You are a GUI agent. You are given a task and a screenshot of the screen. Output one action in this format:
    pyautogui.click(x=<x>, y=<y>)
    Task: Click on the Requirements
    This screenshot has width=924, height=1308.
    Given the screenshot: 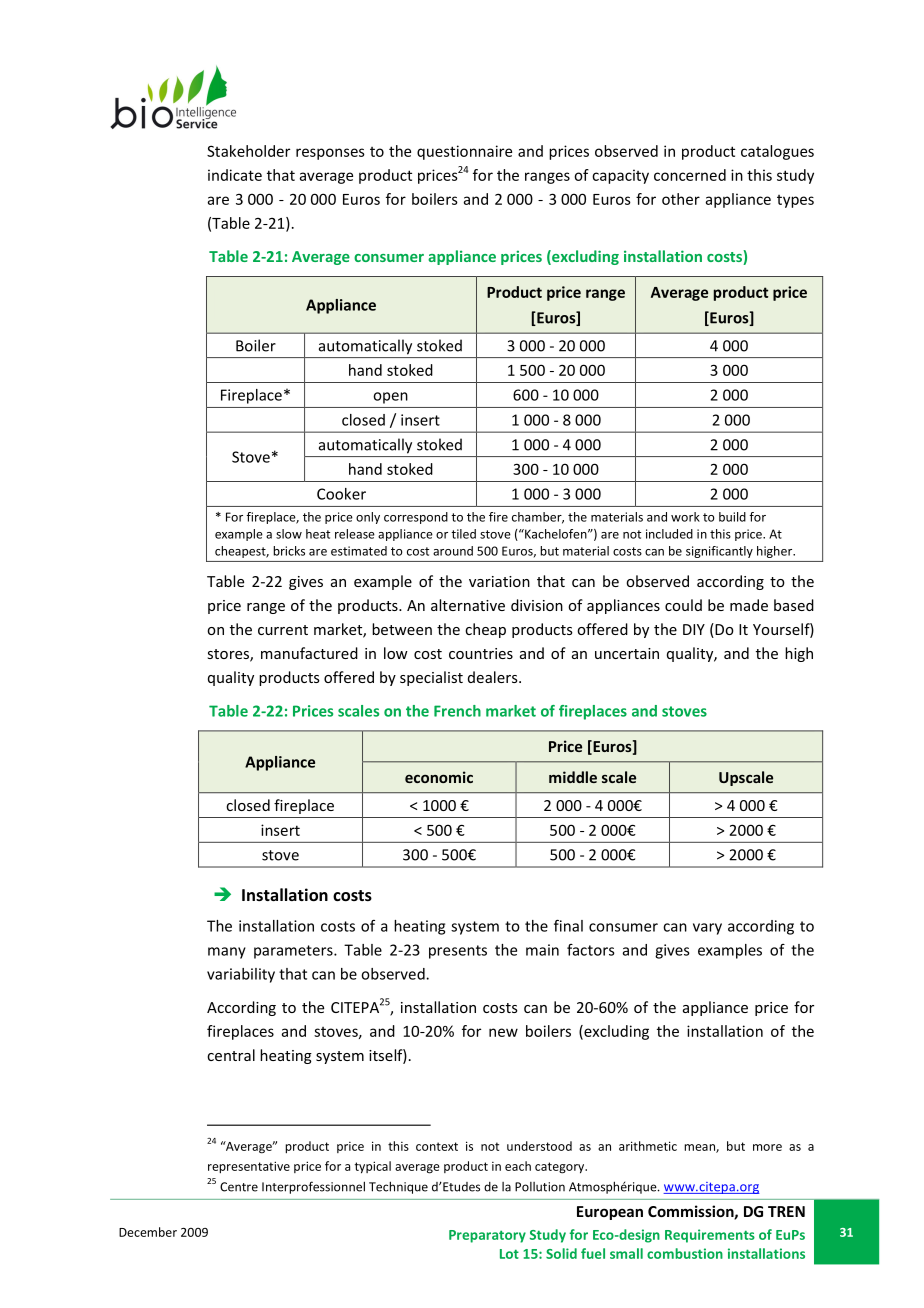 What is the action you would take?
    pyautogui.click(x=710, y=1236)
